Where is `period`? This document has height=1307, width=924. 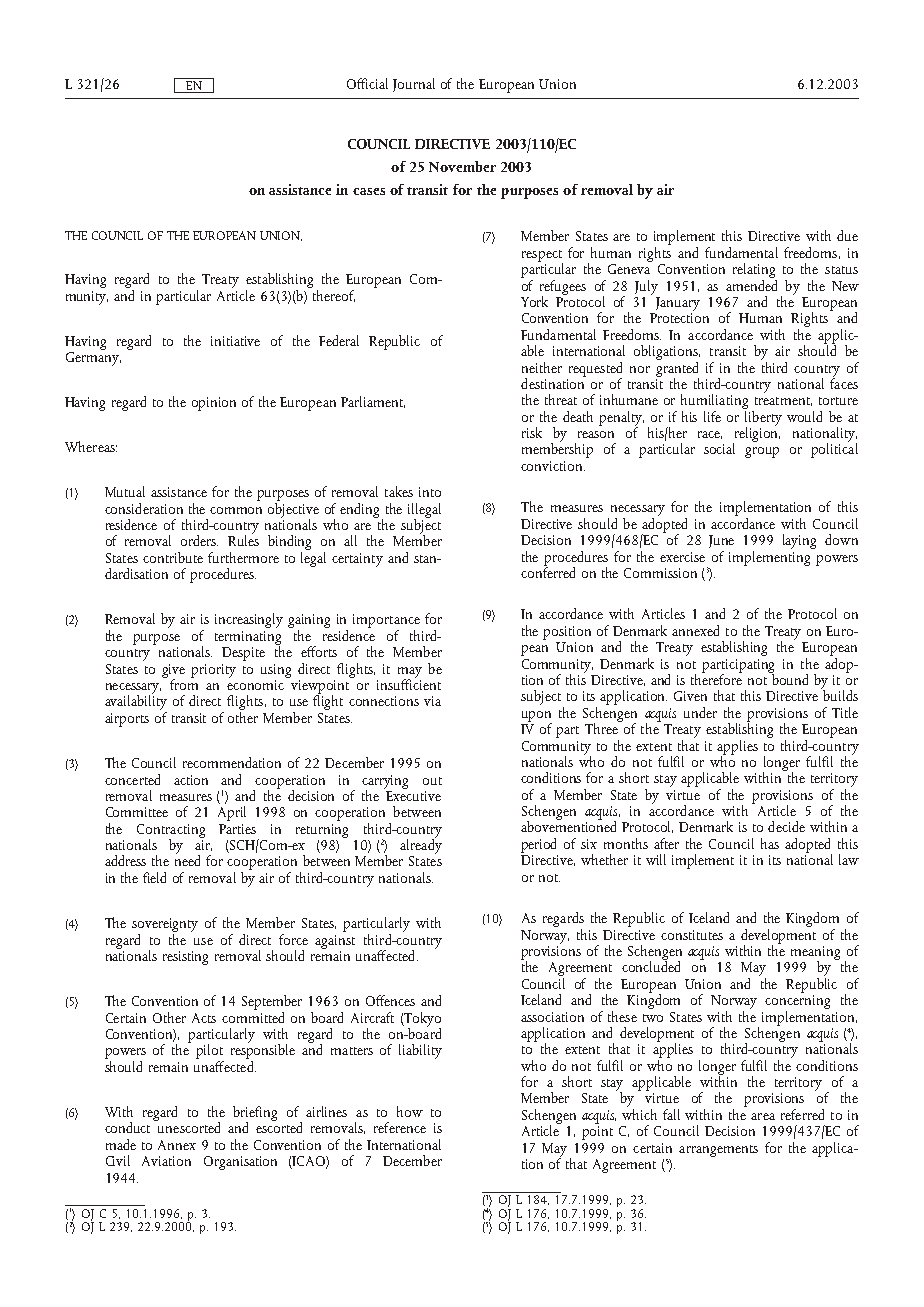 period is located at coordinates (538, 845).
